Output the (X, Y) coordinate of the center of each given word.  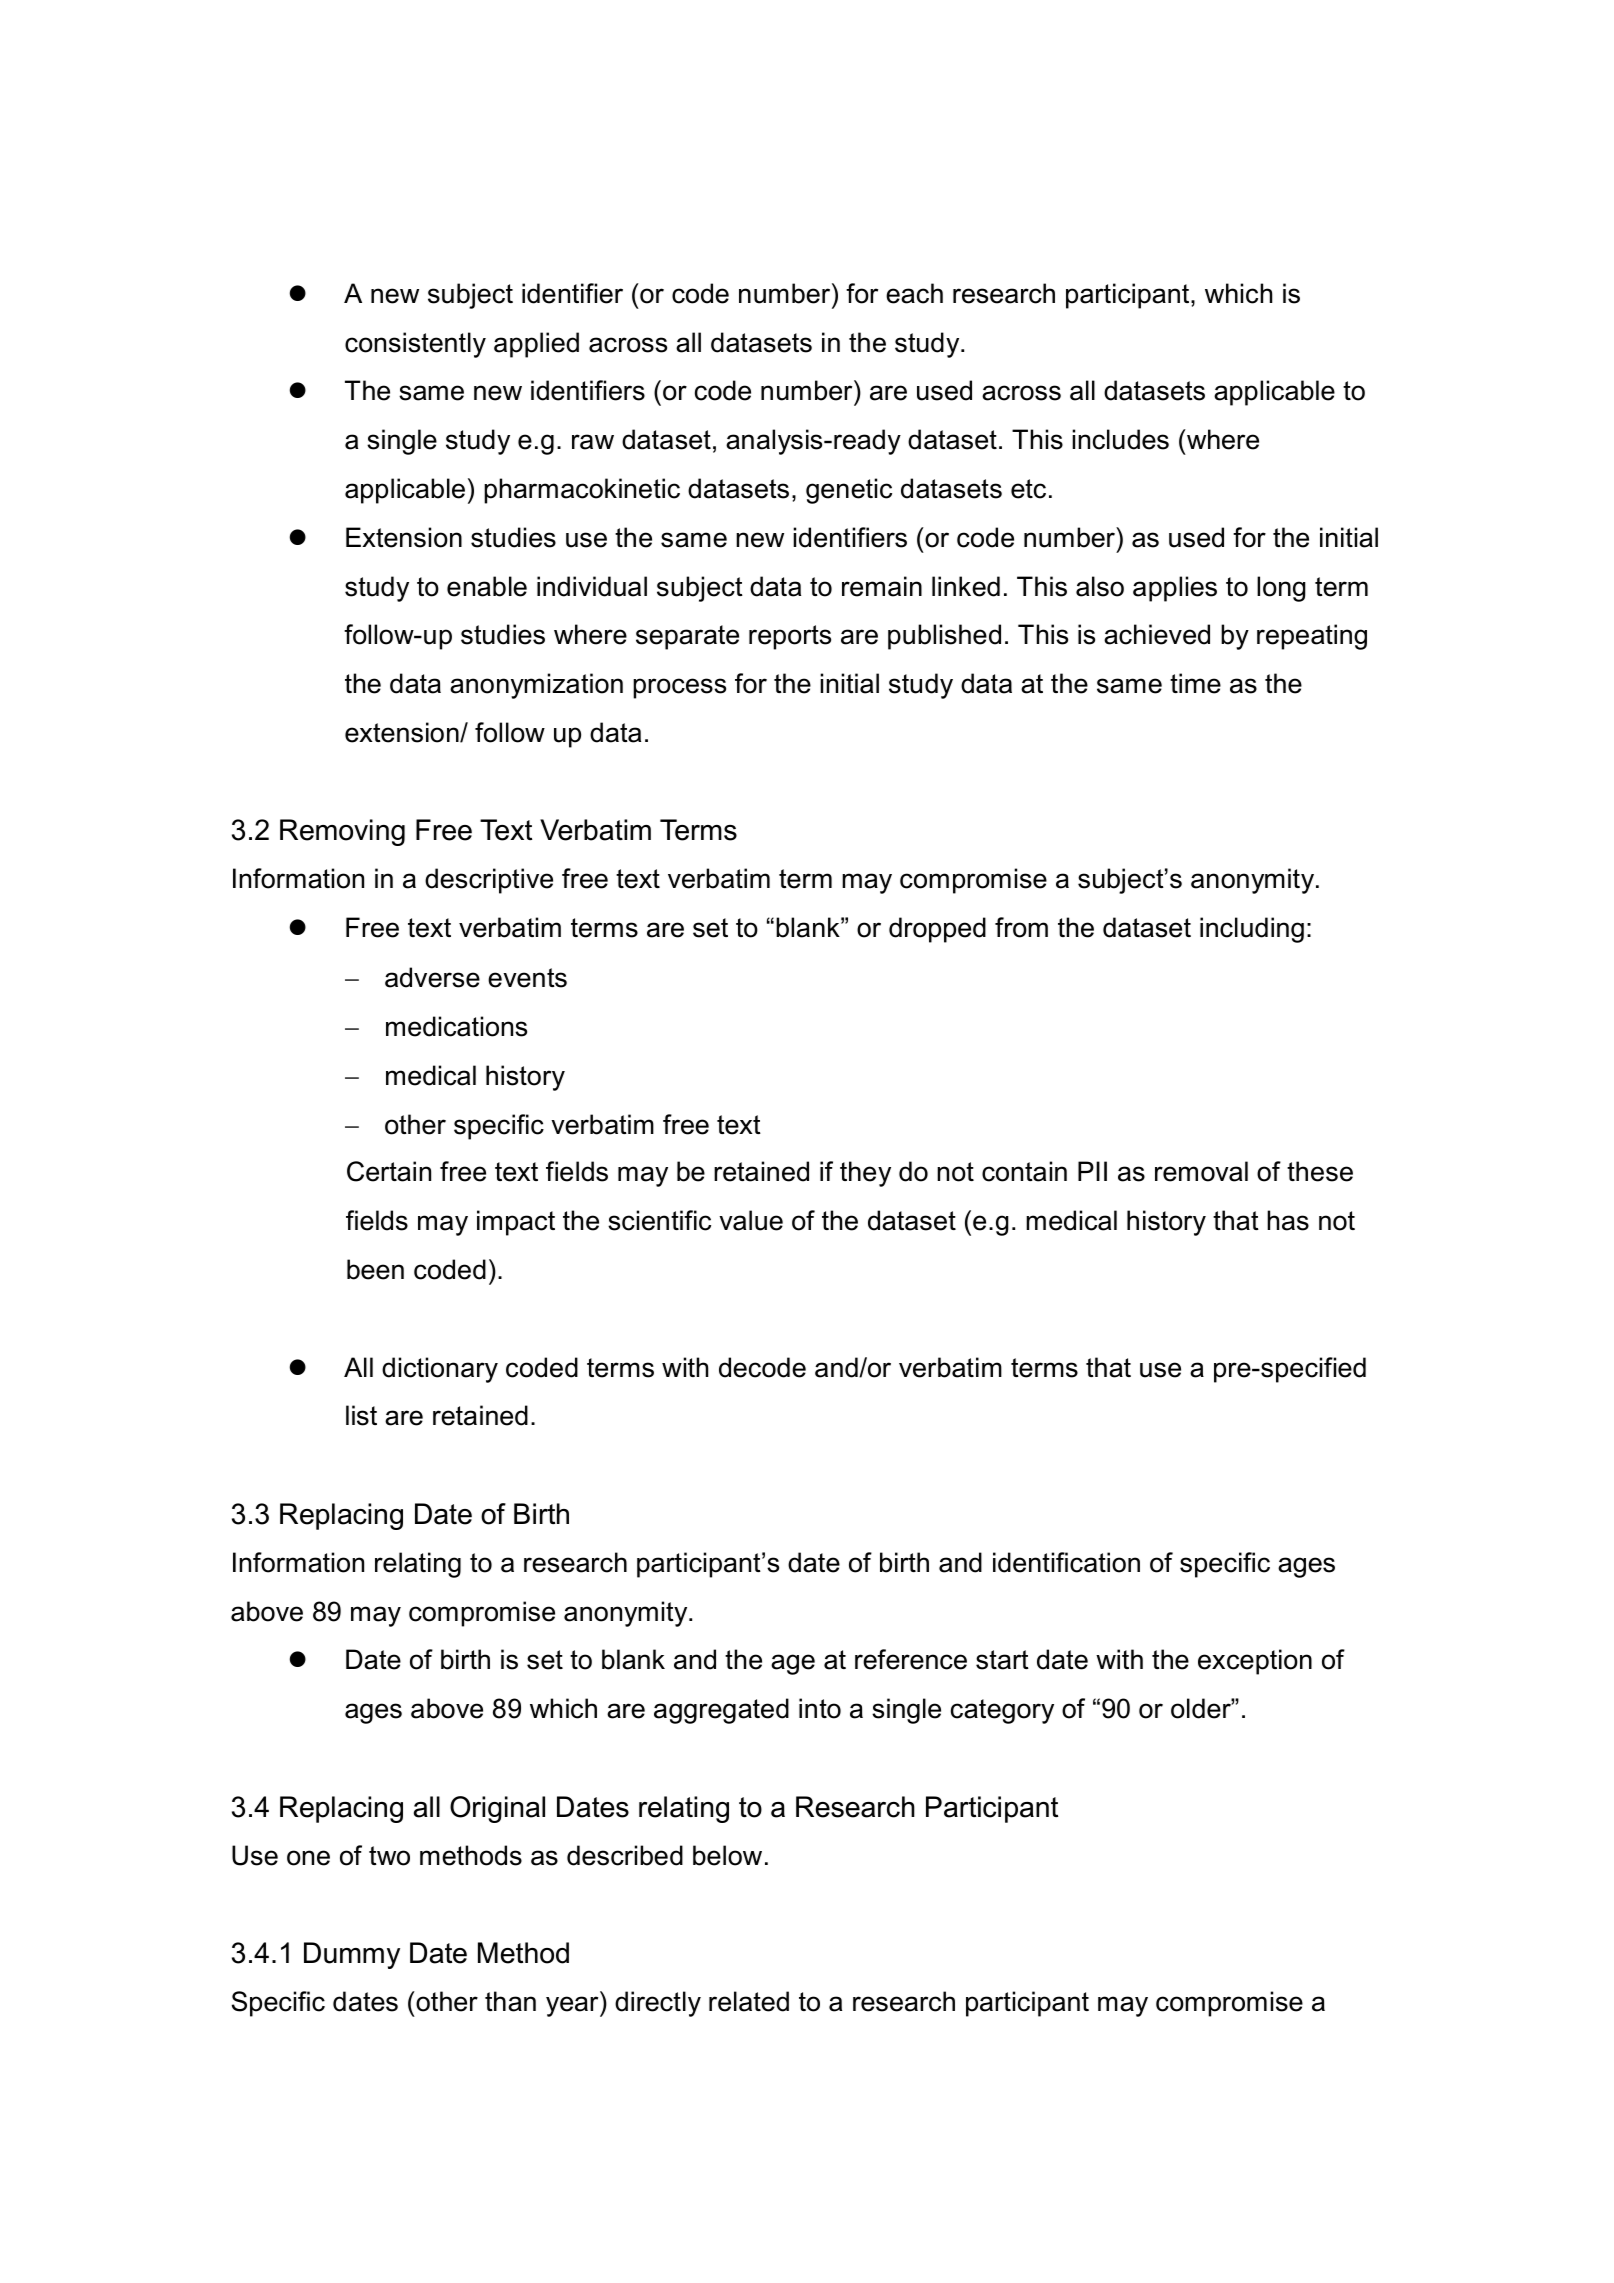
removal (1201, 1171)
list (361, 1415)
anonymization (536, 686)
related (749, 2001)
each (914, 293)
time (1195, 683)
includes (1120, 439)
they (865, 1174)
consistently (415, 345)
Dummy (352, 1955)
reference (911, 1659)
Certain (389, 1171)
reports (790, 637)
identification (1066, 1562)
